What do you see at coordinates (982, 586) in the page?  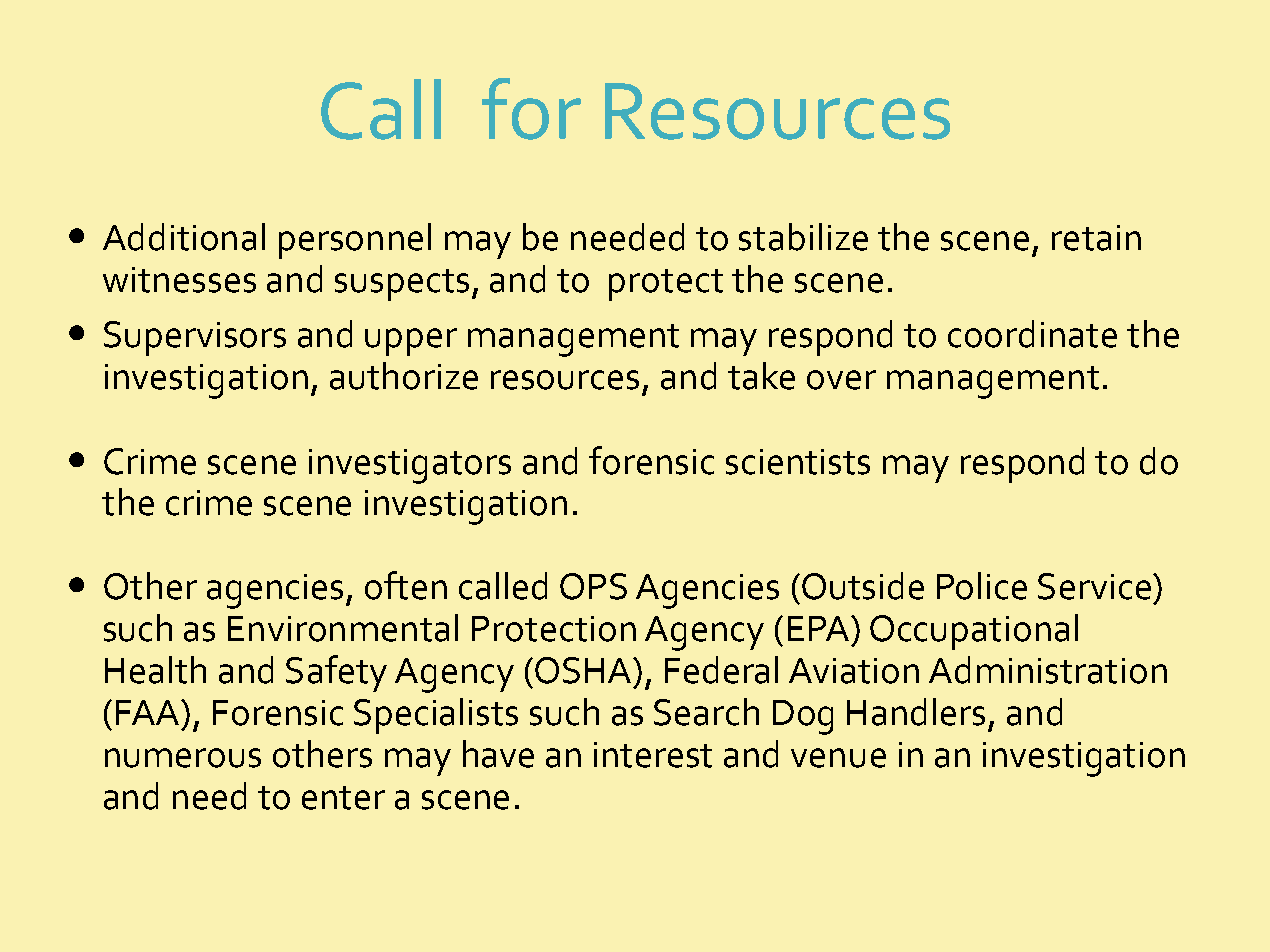 I see `Police` at bounding box center [982, 586].
